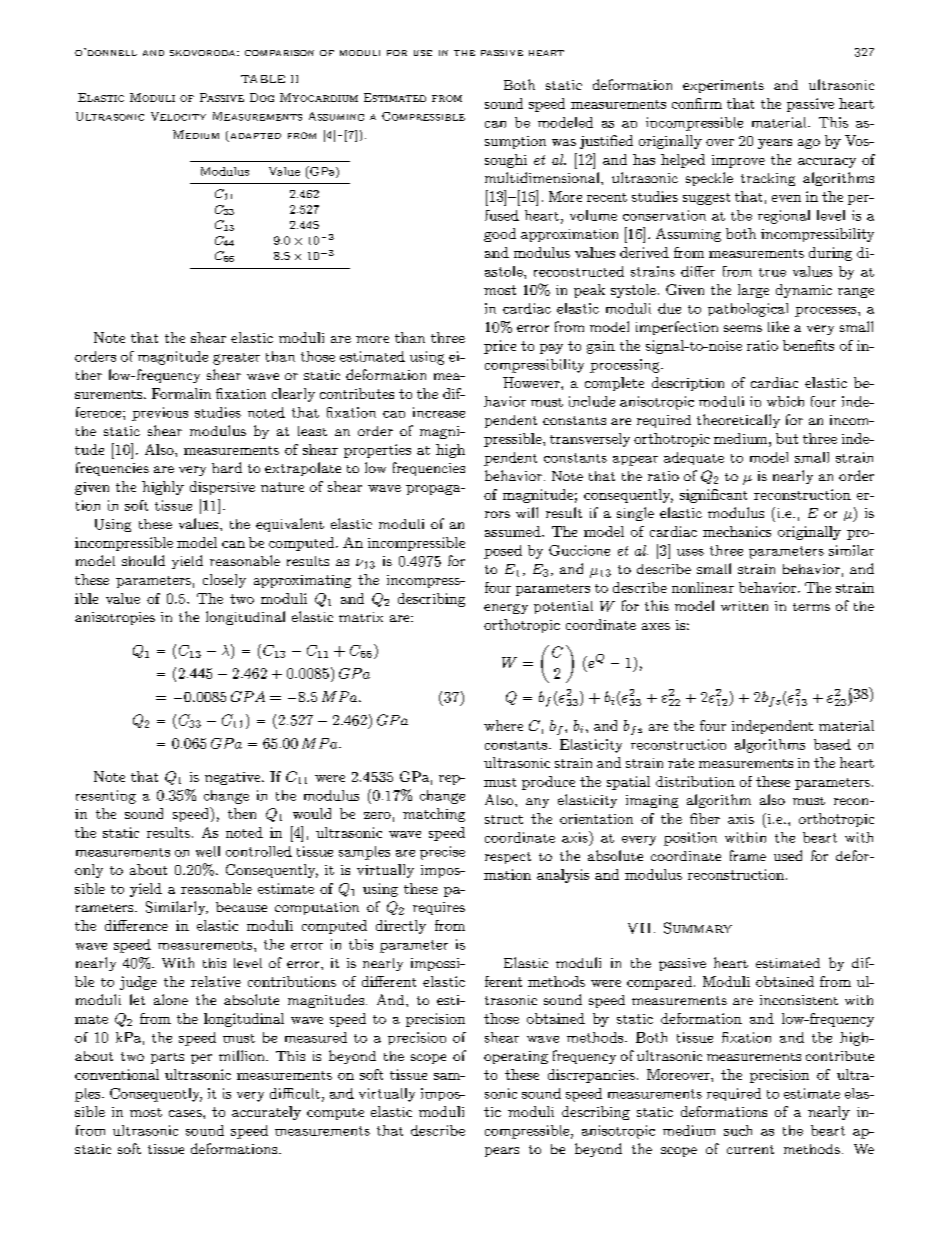 The height and width of the screenshot is (1233, 952). What do you see at coordinates (178, 116) in the screenshot?
I see `Velocity` at bounding box center [178, 116].
